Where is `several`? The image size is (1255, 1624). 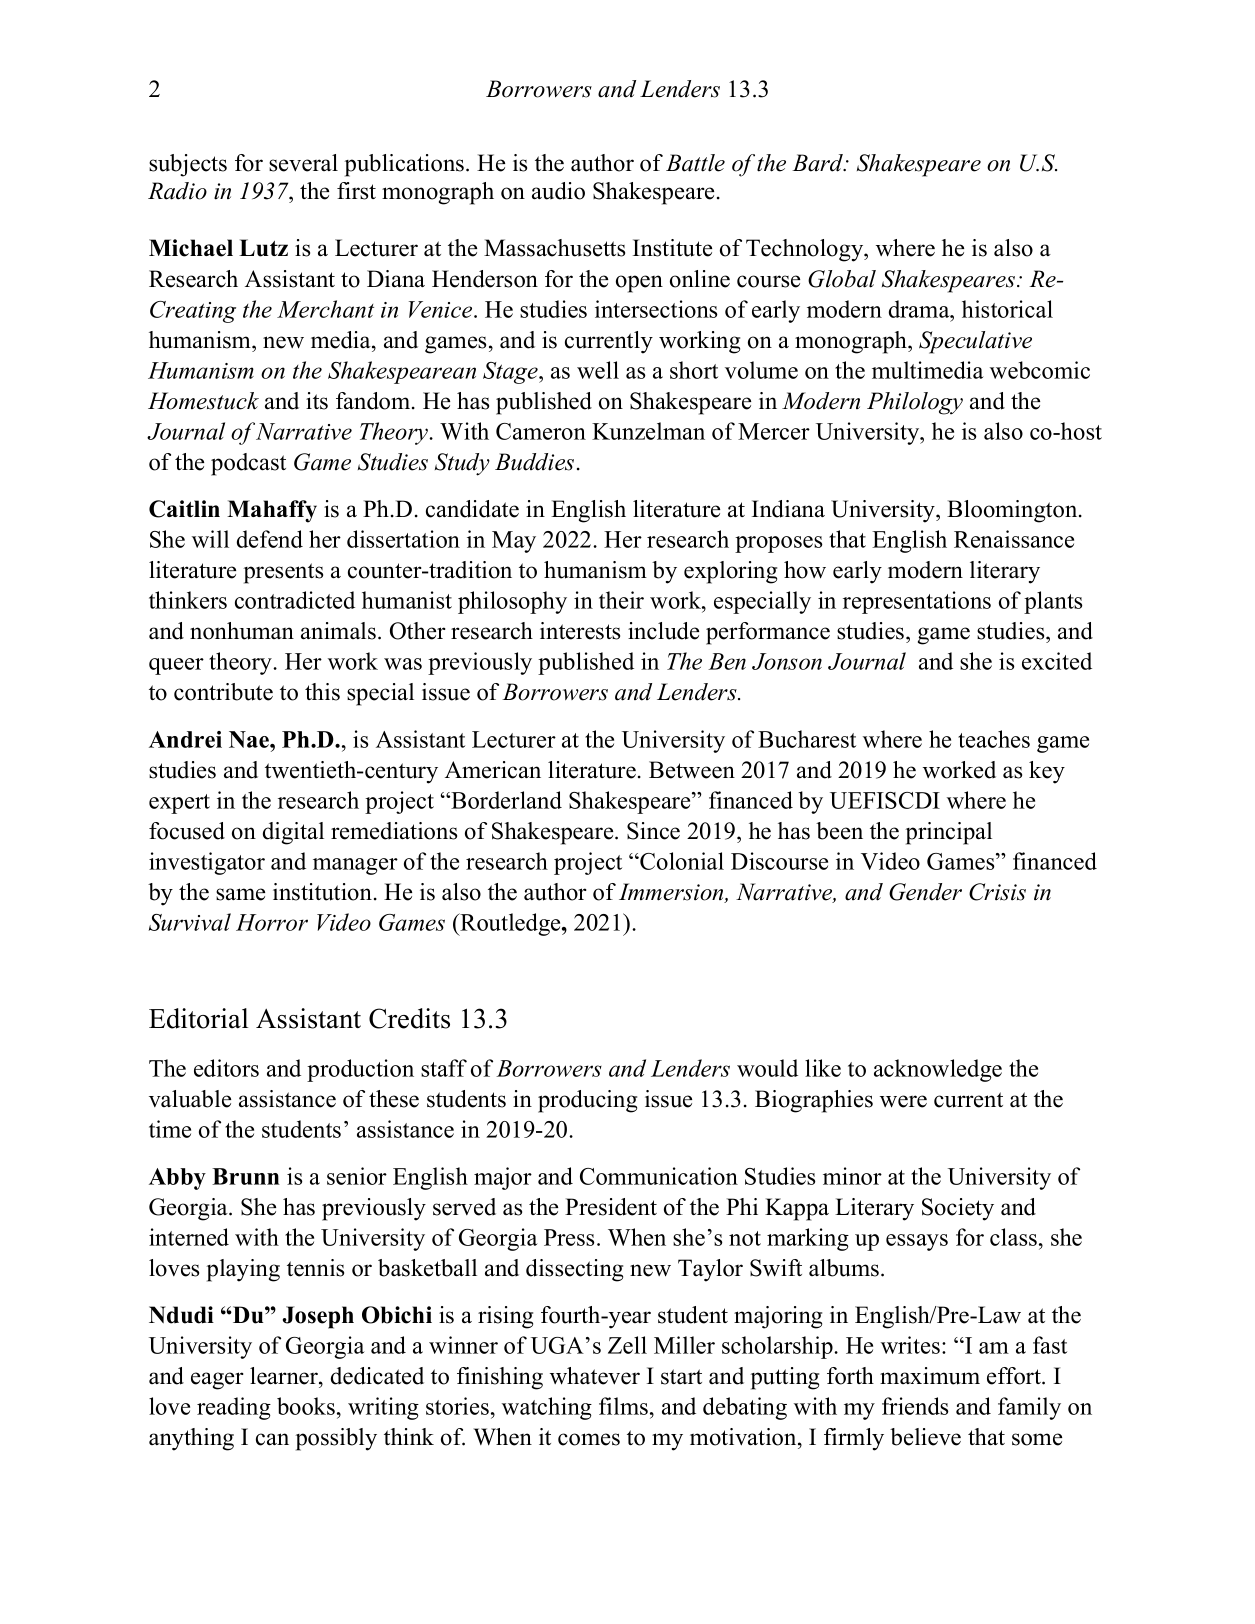 several is located at coordinates (303, 163).
